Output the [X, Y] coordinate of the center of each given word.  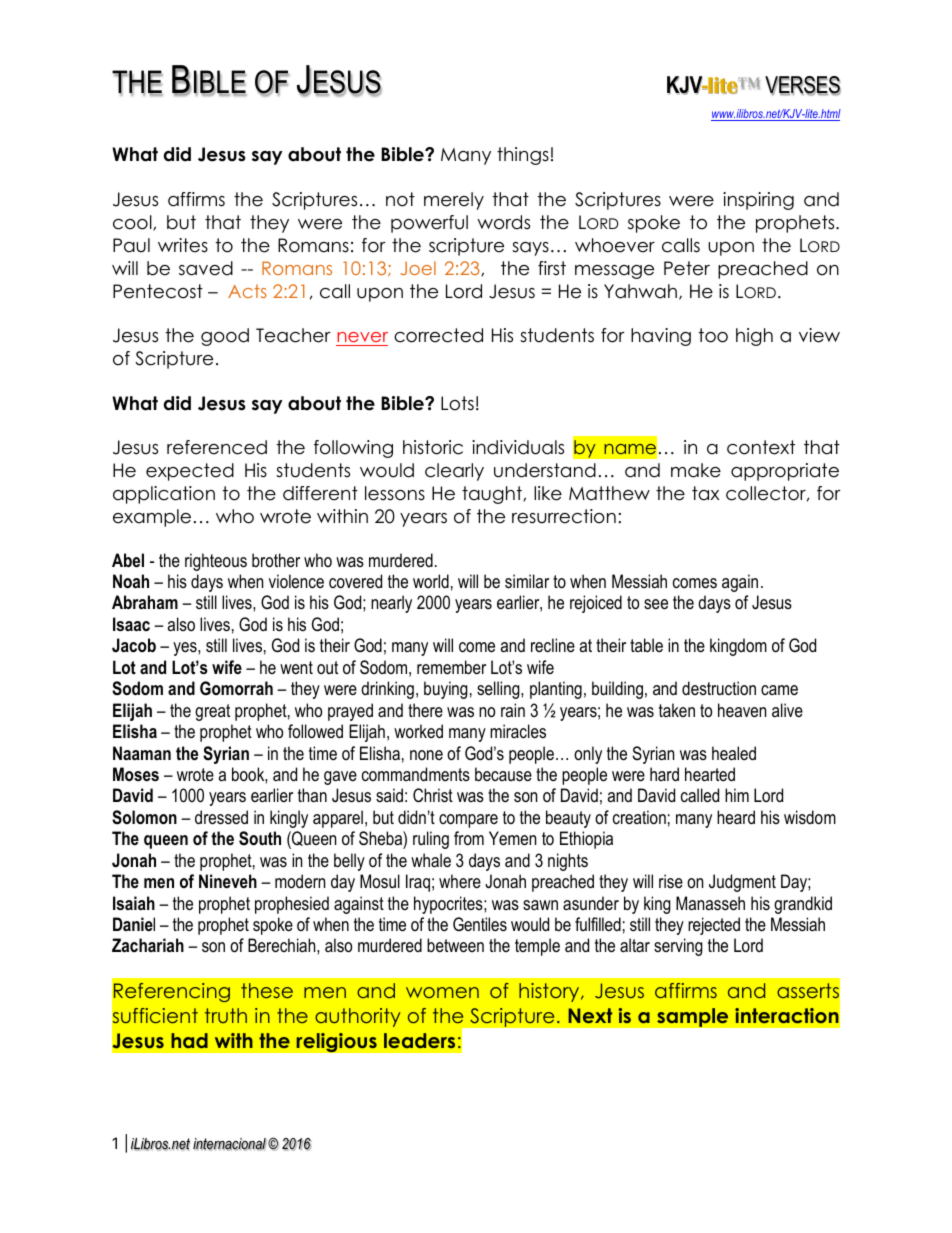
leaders [419, 1040]
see [656, 604]
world [431, 581]
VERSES [803, 86]
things [523, 156]
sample [693, 1017]
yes [186, 649]
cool [133, 222]
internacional [230, 1144]
